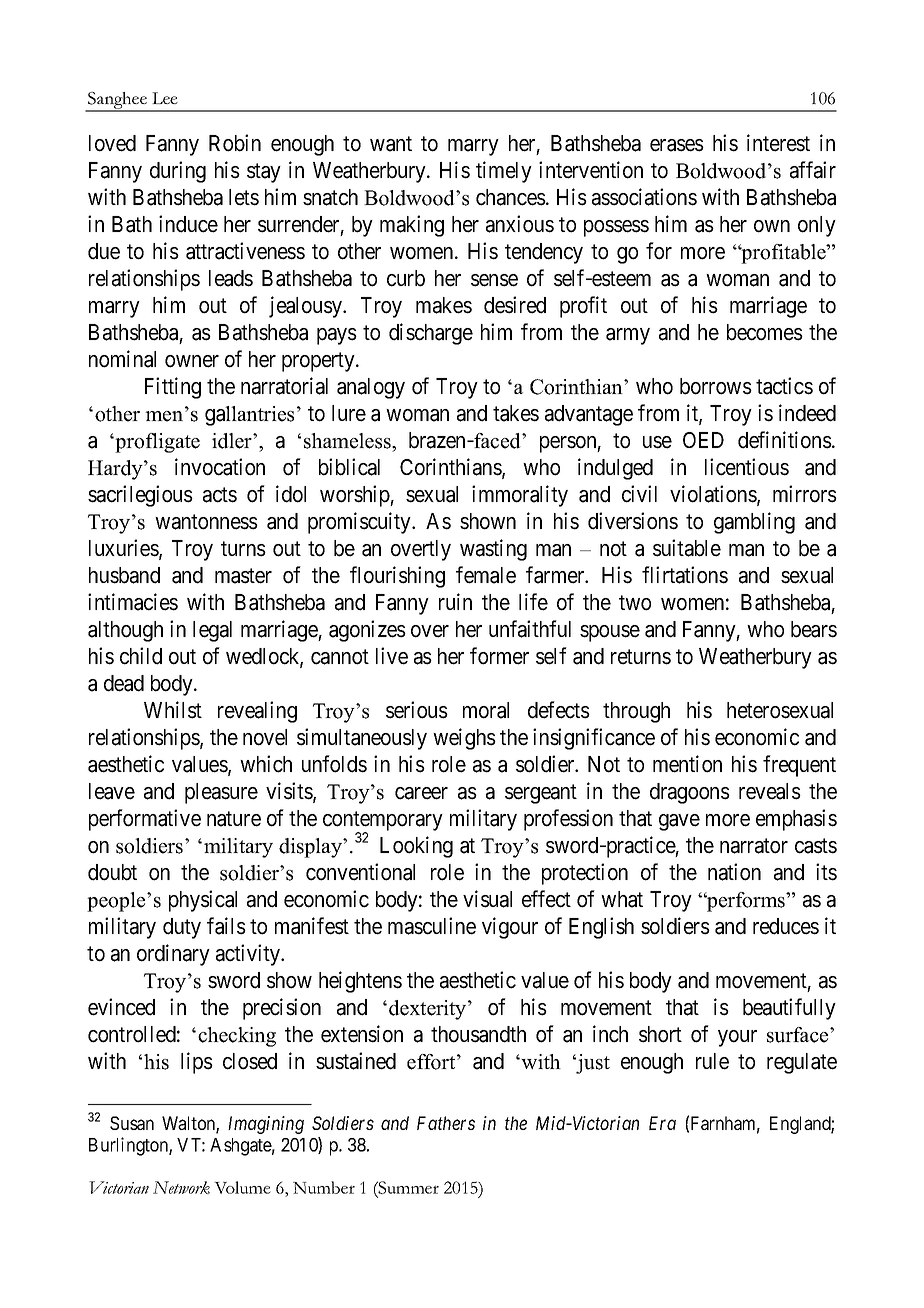 Image resolution: width=924 pixels, height=1308 pixels. What do you see at coordinates (504, 172) in the screenshot?
I see `timely` at bounding box center [504, 172].
